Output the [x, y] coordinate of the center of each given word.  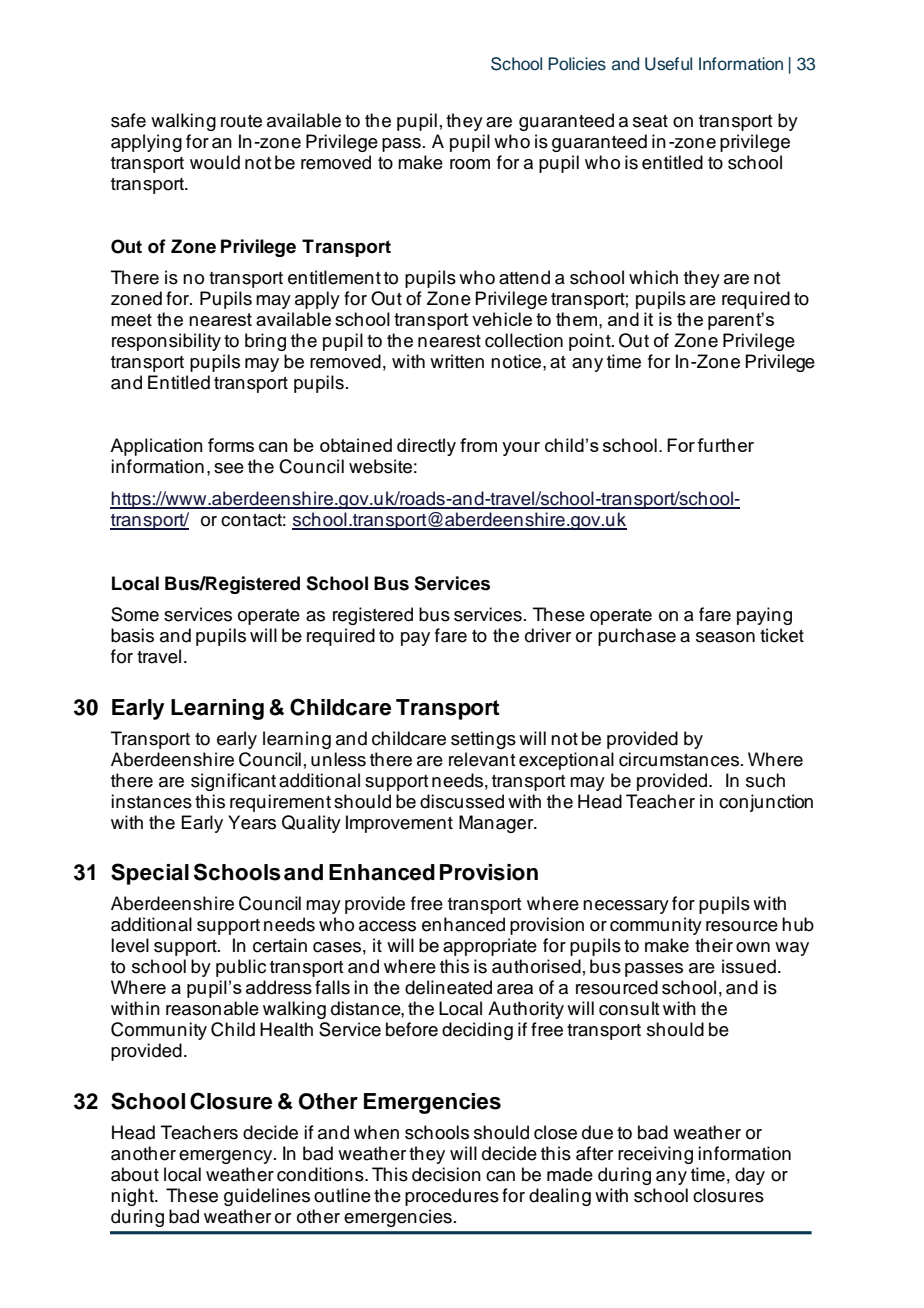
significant [233, 782]
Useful [668, 64]
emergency [227, 1157]
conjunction [766, 803]
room [470, 164]
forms [231, 445]
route [241, 121]
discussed [462, 801]
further [725, 445]
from [478, 445]
